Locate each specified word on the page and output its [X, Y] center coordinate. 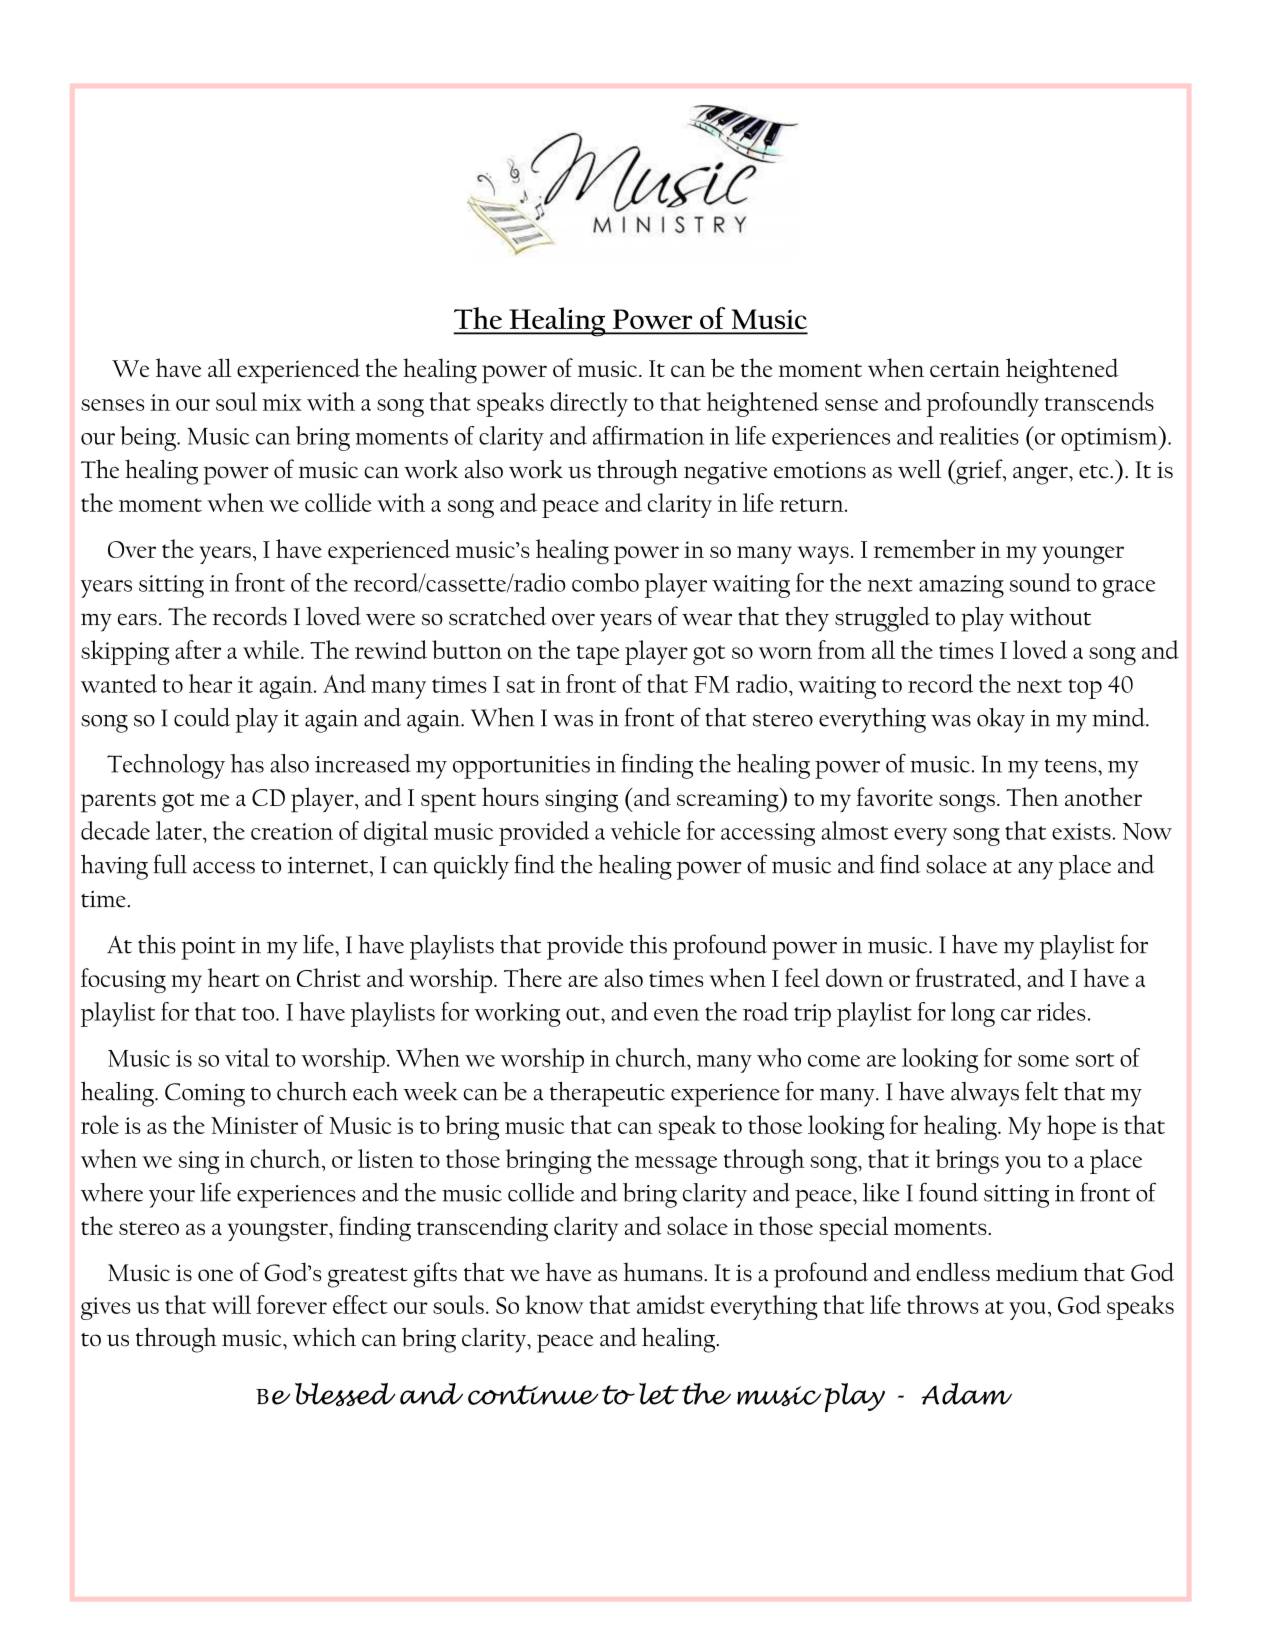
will [231, 1304]
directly [589, 404]
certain [965, 368]
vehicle [646, 830]
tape [598, 655]
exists [1081, 831]
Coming [205, 1095]
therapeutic [607, 1094]
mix [282, 402]
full [170, 864]
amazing [961, 586]
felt [1041, 1091]
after [198, 649]
